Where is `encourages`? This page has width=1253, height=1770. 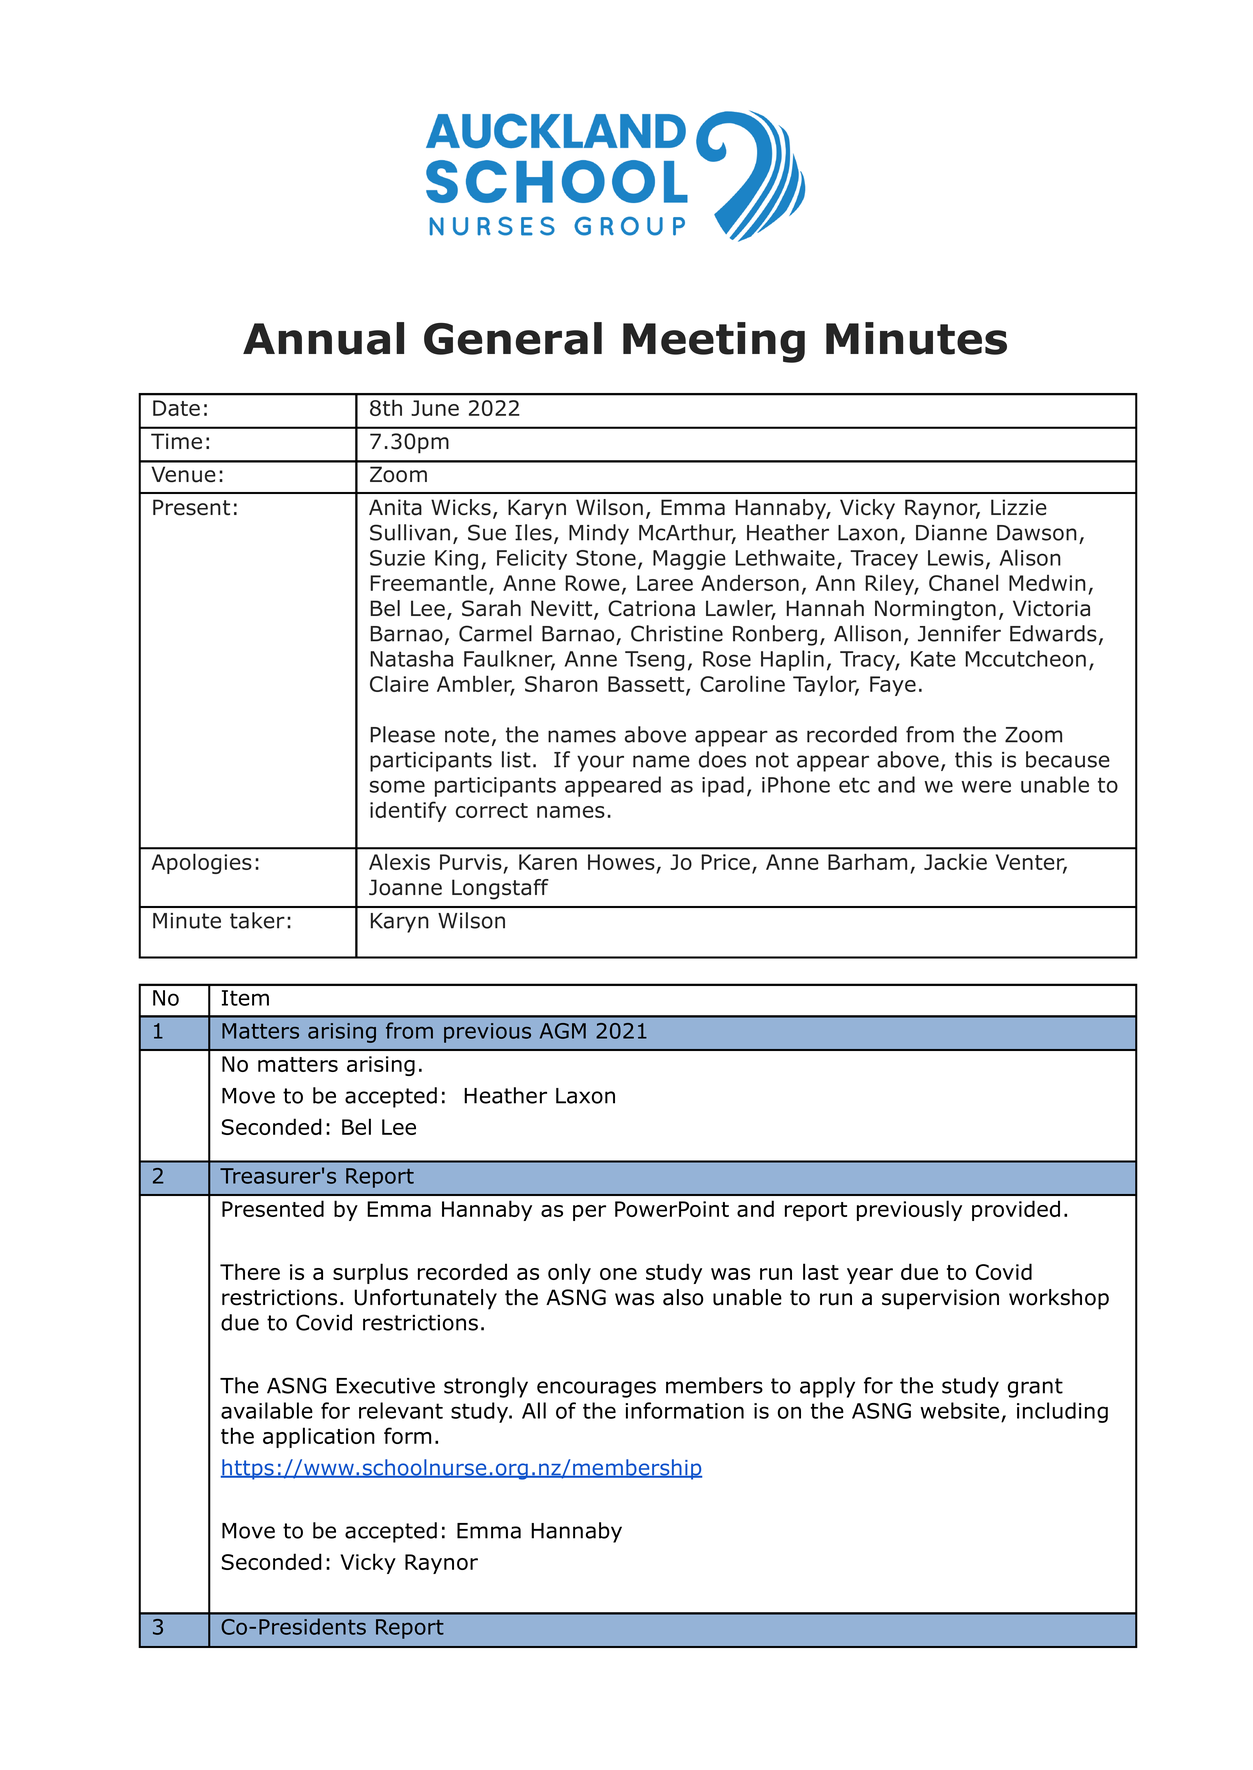
encourages is located at coordinates (596, 1389).
